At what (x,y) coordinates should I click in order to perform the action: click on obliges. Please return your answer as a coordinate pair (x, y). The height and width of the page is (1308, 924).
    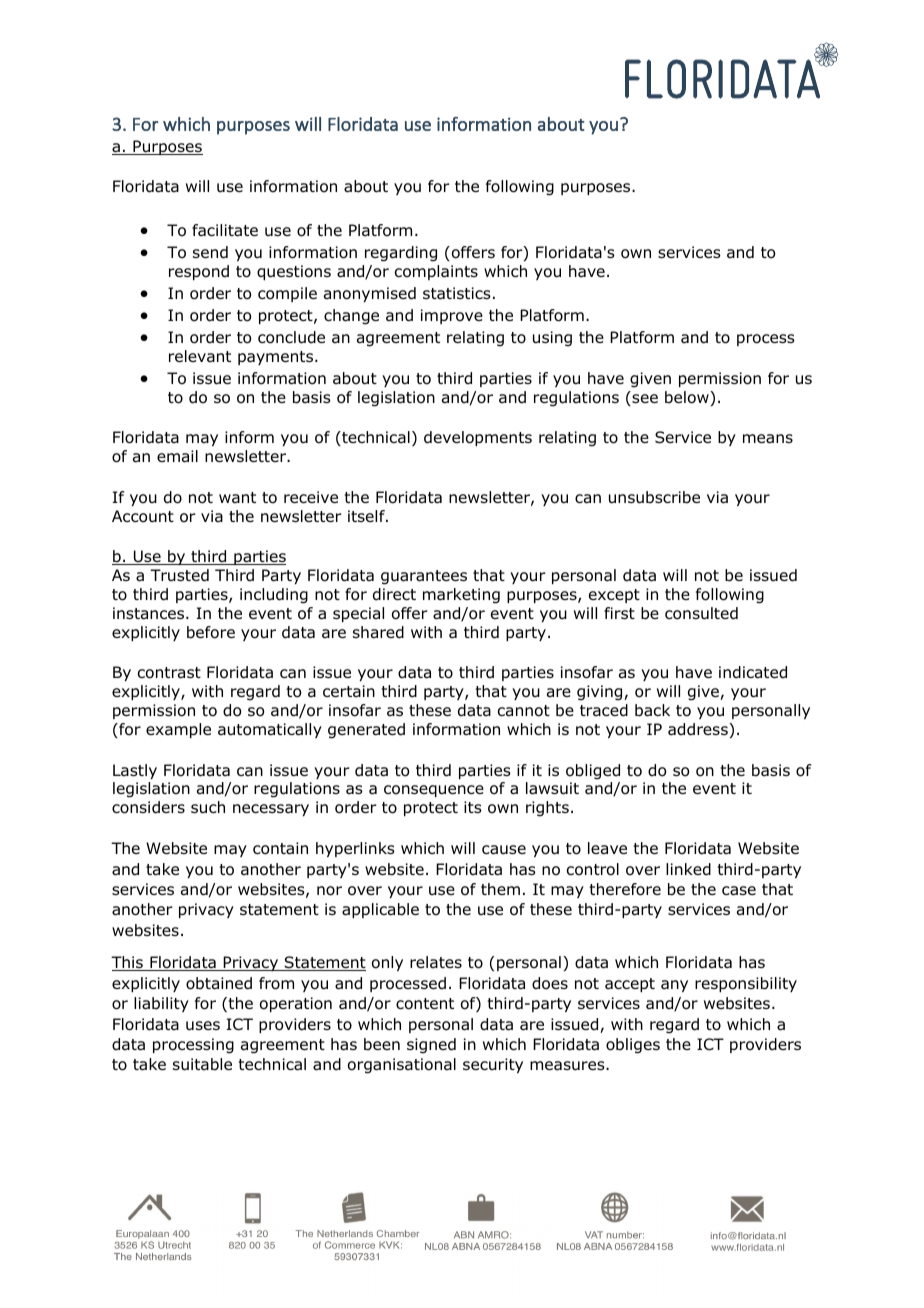
    Looking at the image, I should click on (633, 1046).
